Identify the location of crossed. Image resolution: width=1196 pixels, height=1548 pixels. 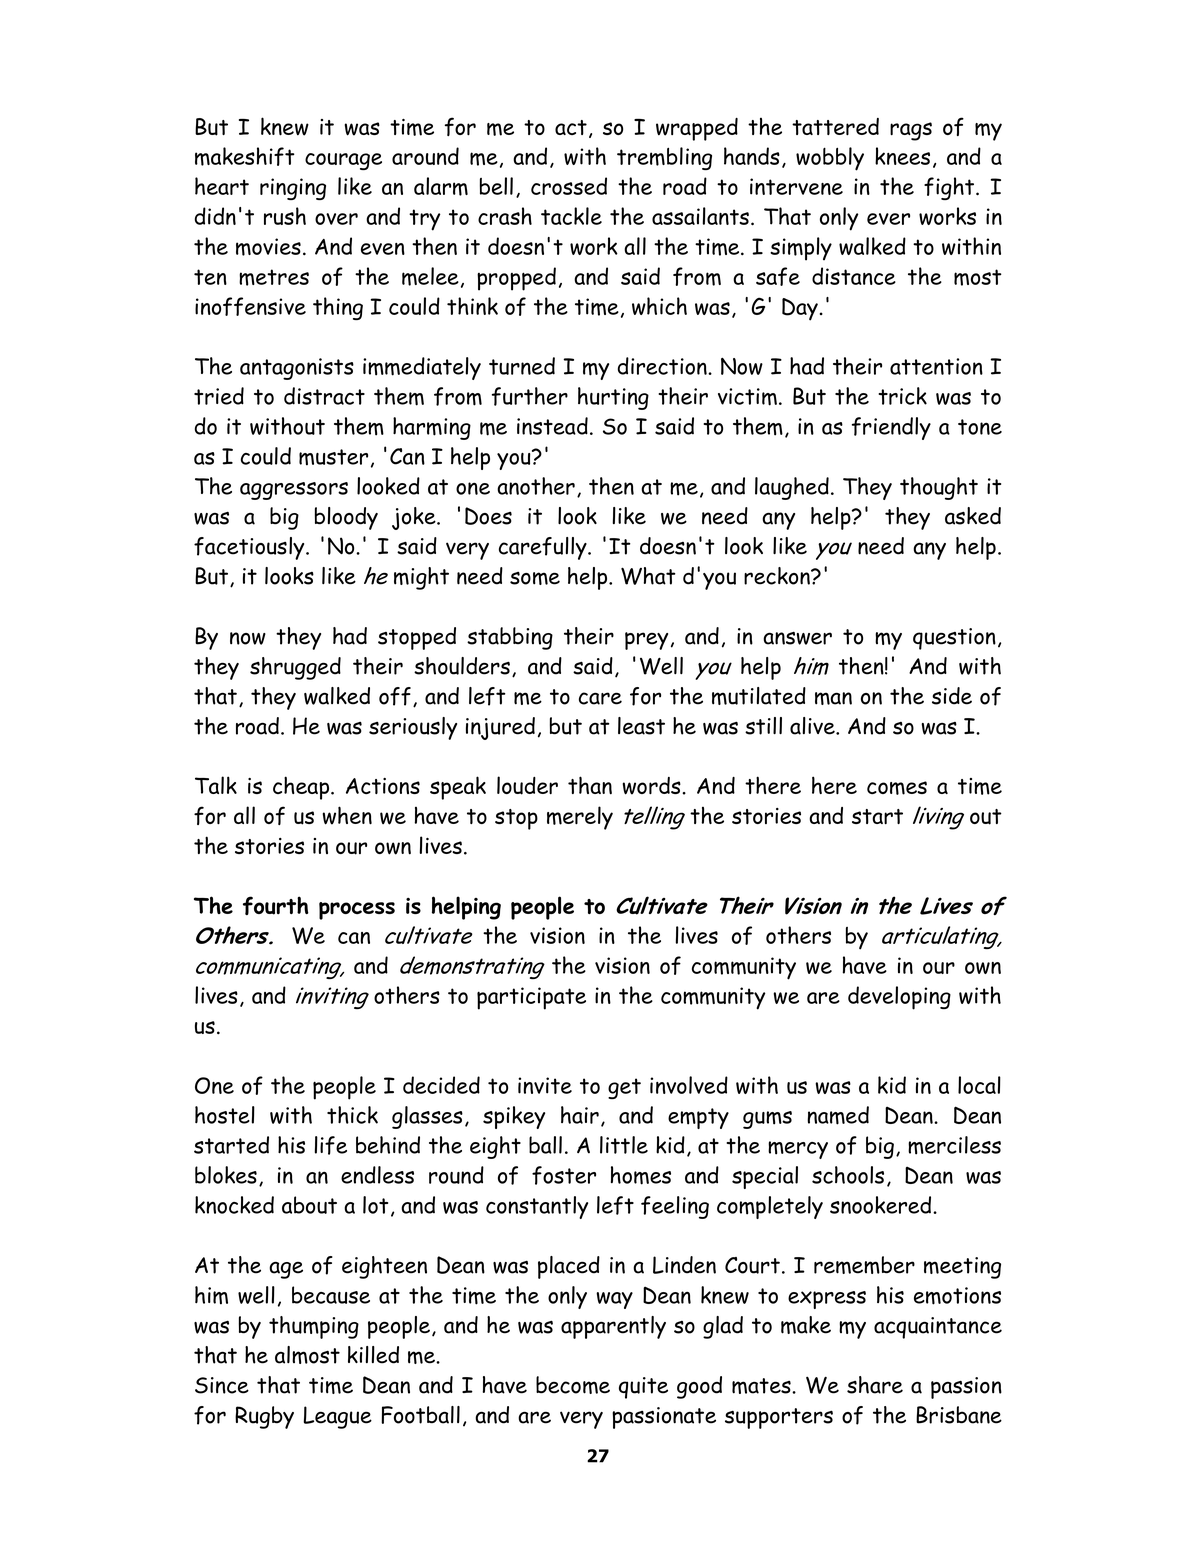
(569, 186).
